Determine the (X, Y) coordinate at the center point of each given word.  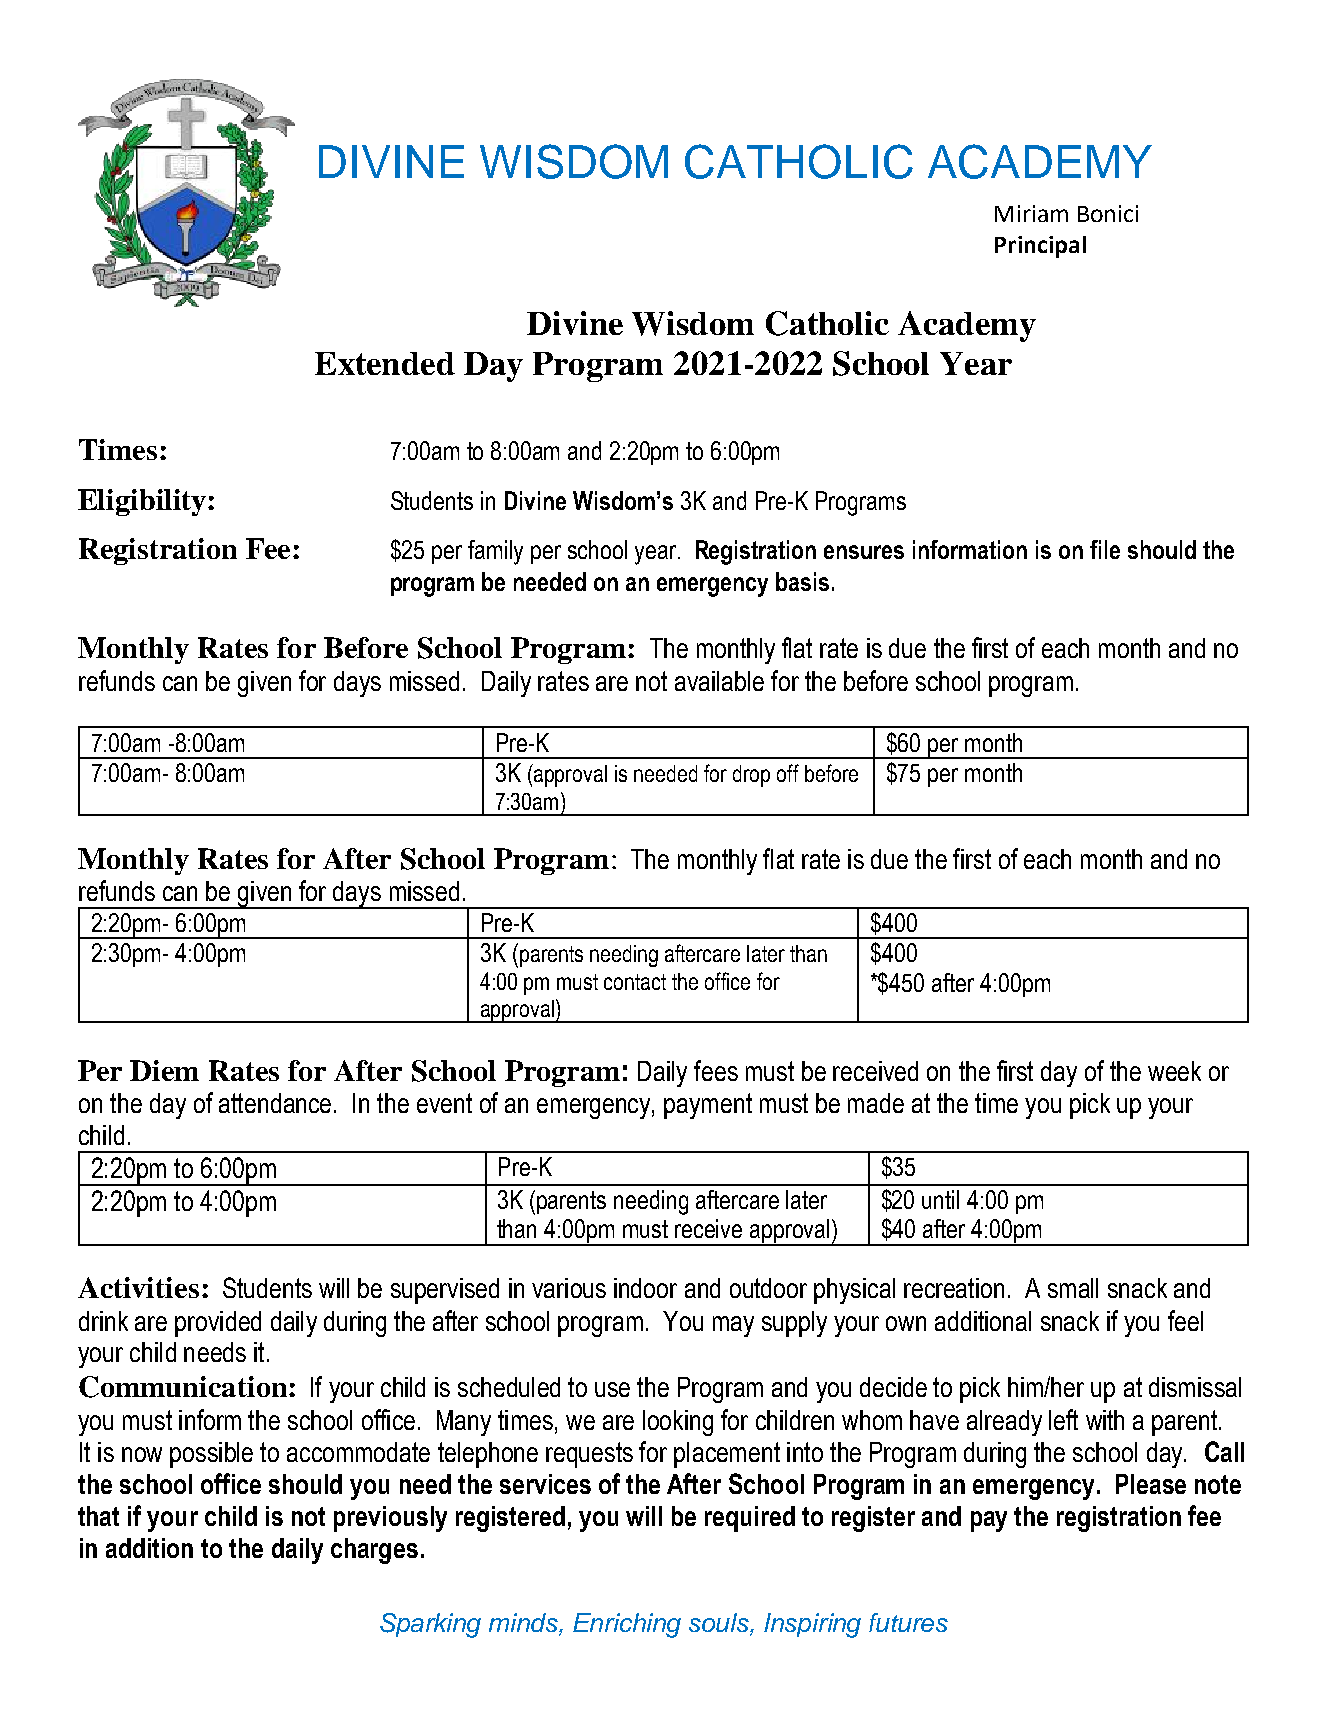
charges (374, 1551)
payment (708, 1106)
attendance (275, 1103)
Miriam (1031, 213)
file (1105, 549)
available (719, 681)
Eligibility (142, 502)
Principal (1040, 247)
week (1174, 1071)
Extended (385, 363)
